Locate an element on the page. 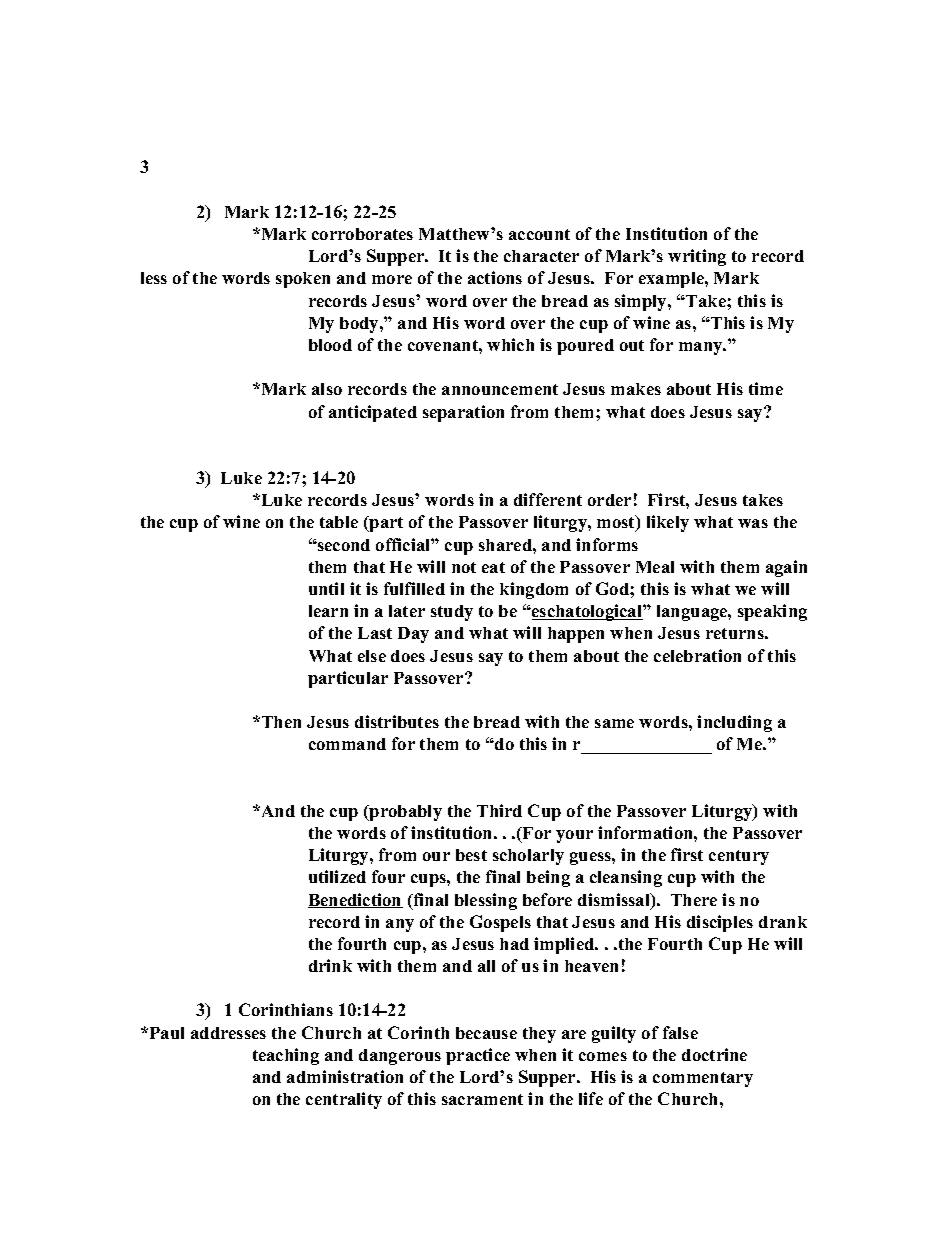  until is located at coordinates (326, 588).
